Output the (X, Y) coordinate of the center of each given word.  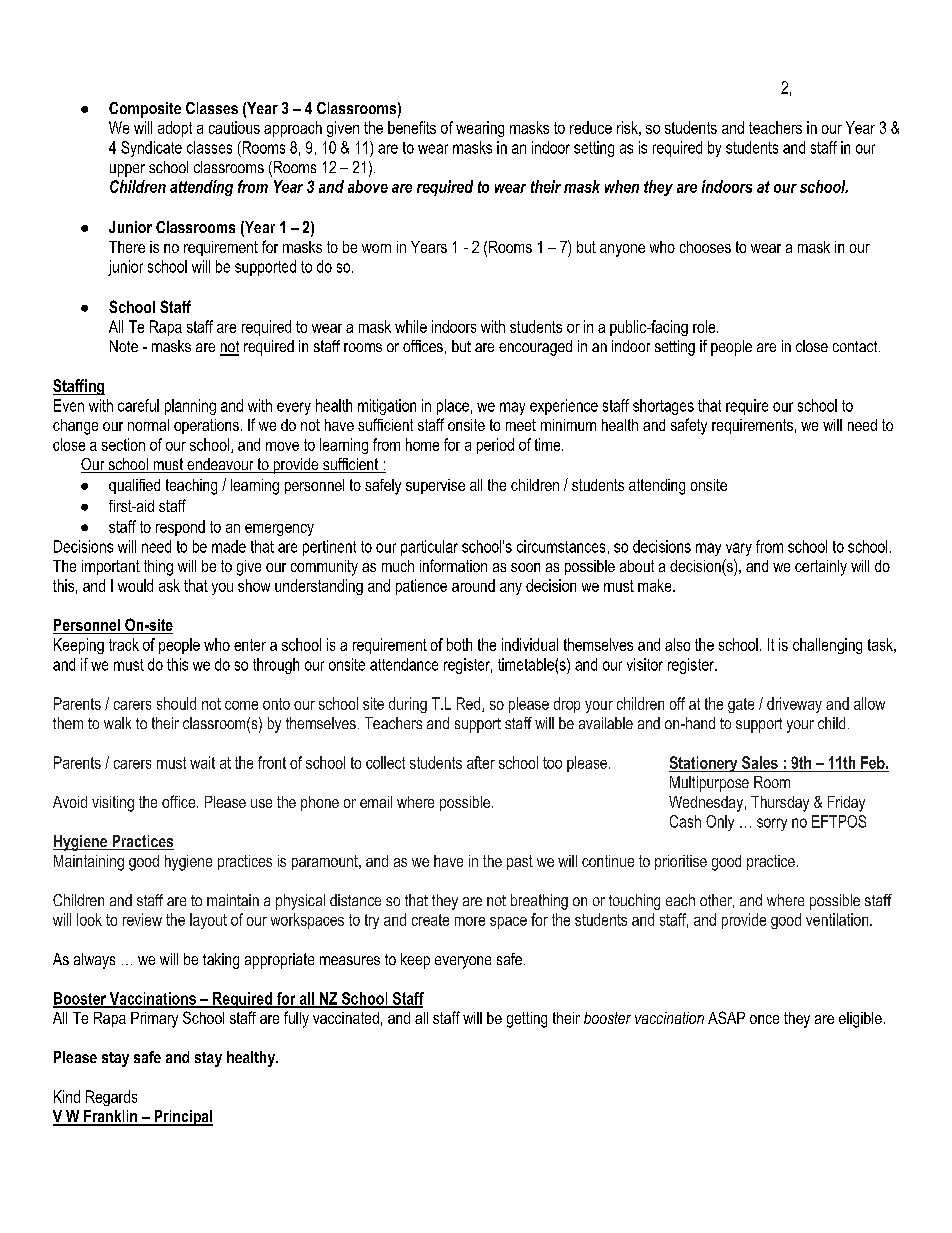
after (481, 762)
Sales (760, 762)
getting (527, 1020)
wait (202, 762)
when (622, 186)
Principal (182, 1118)
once (764, 1019)
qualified (134, 486)
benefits (412, 127)
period (495, 446)
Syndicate (151, 149)
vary (739, 549)
